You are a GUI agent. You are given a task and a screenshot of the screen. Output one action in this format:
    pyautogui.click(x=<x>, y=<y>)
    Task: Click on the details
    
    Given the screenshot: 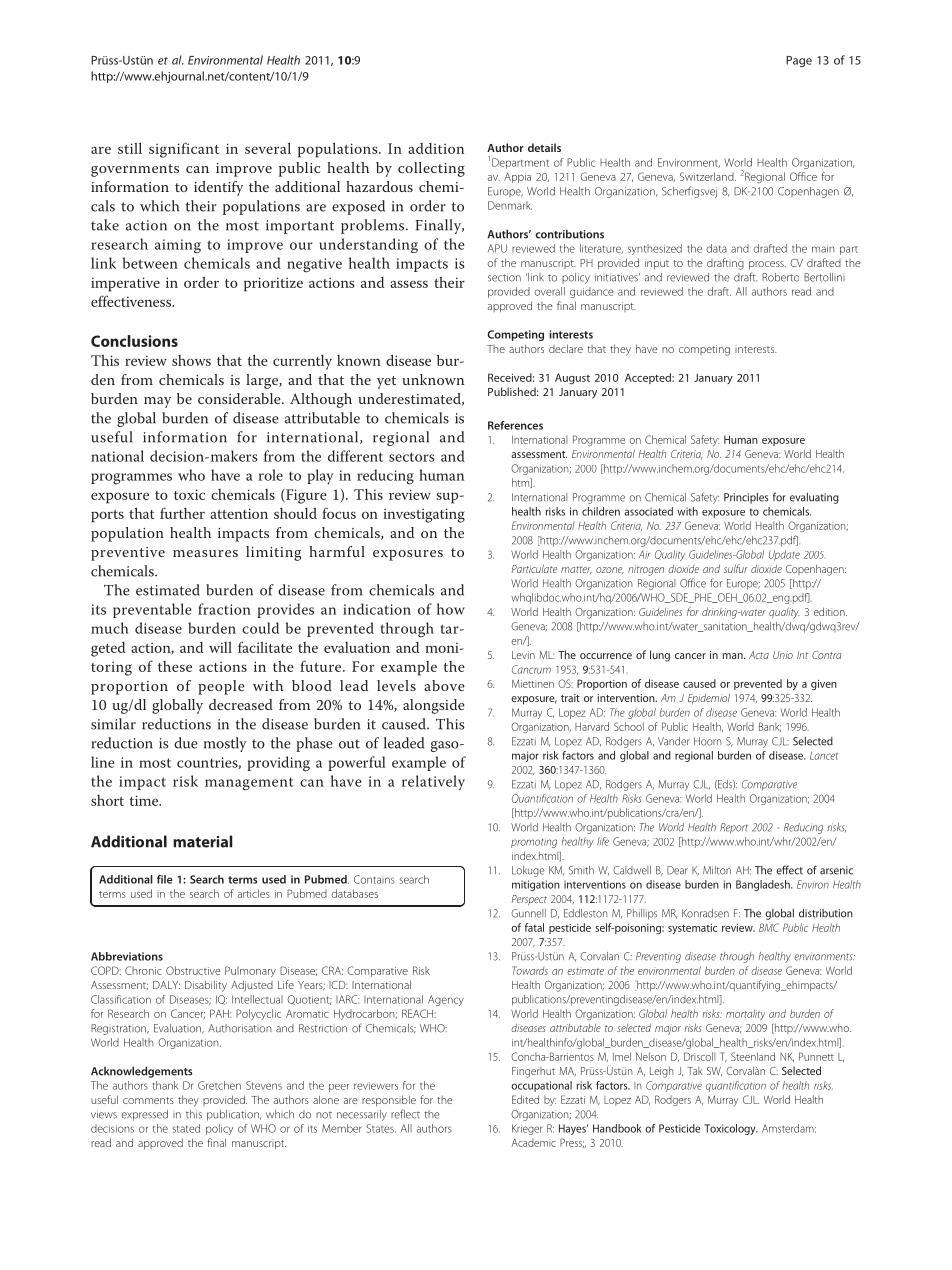 What is the action you would take?
    pyautogui.click(x=544, y=147)
